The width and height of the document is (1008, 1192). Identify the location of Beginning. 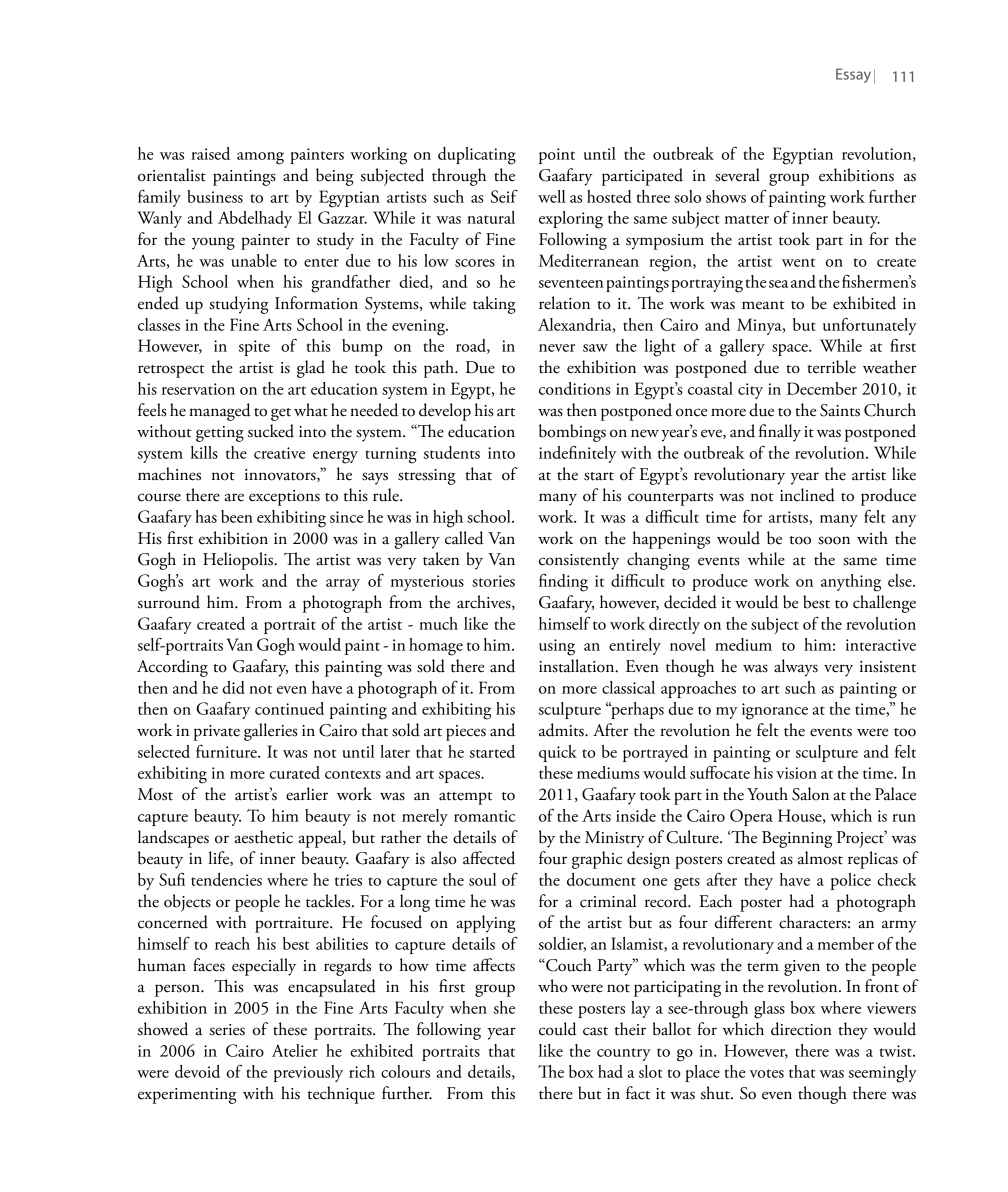
(797, 839).
